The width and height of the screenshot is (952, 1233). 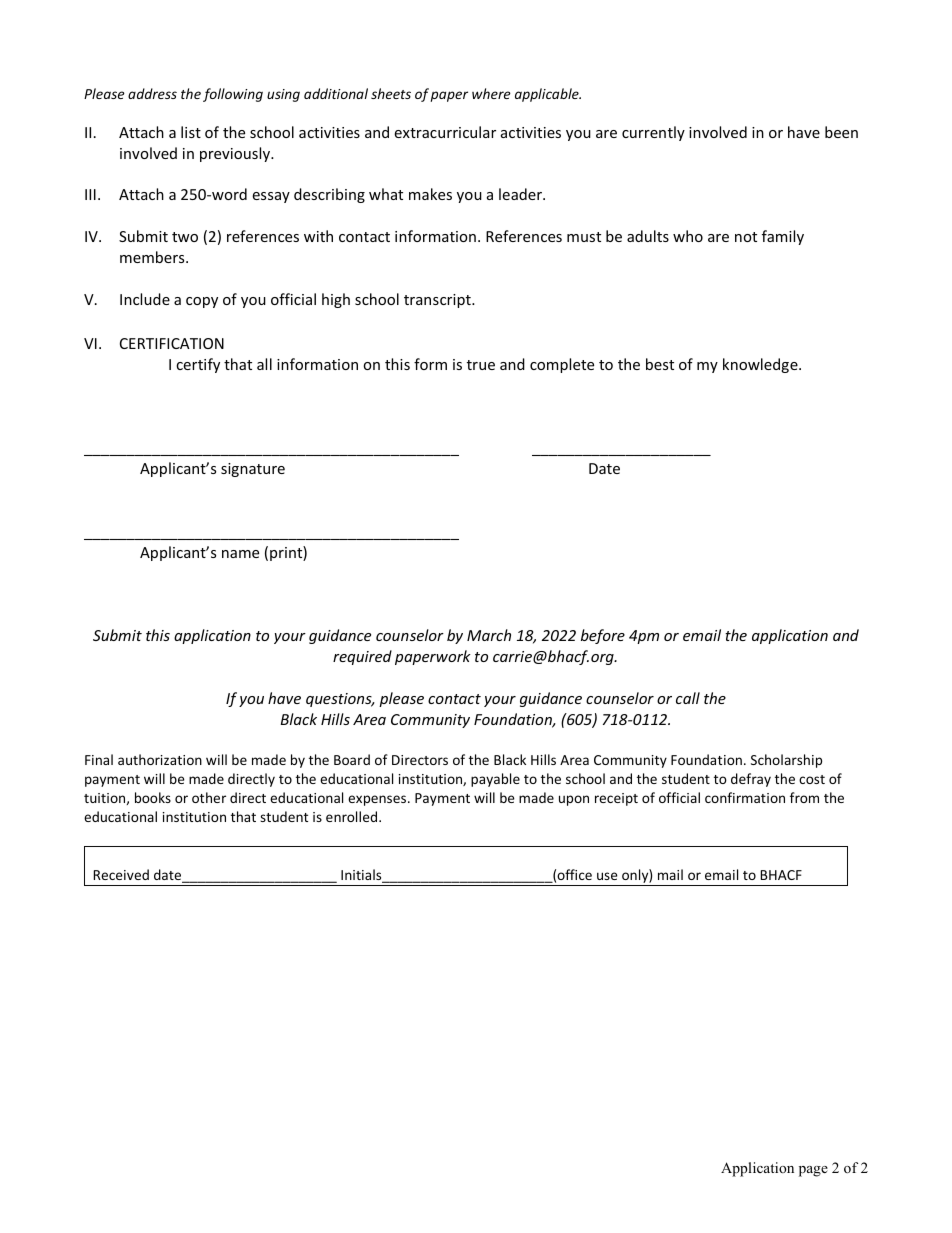 I want to click on confirmation, so click(x=745, y=797).
